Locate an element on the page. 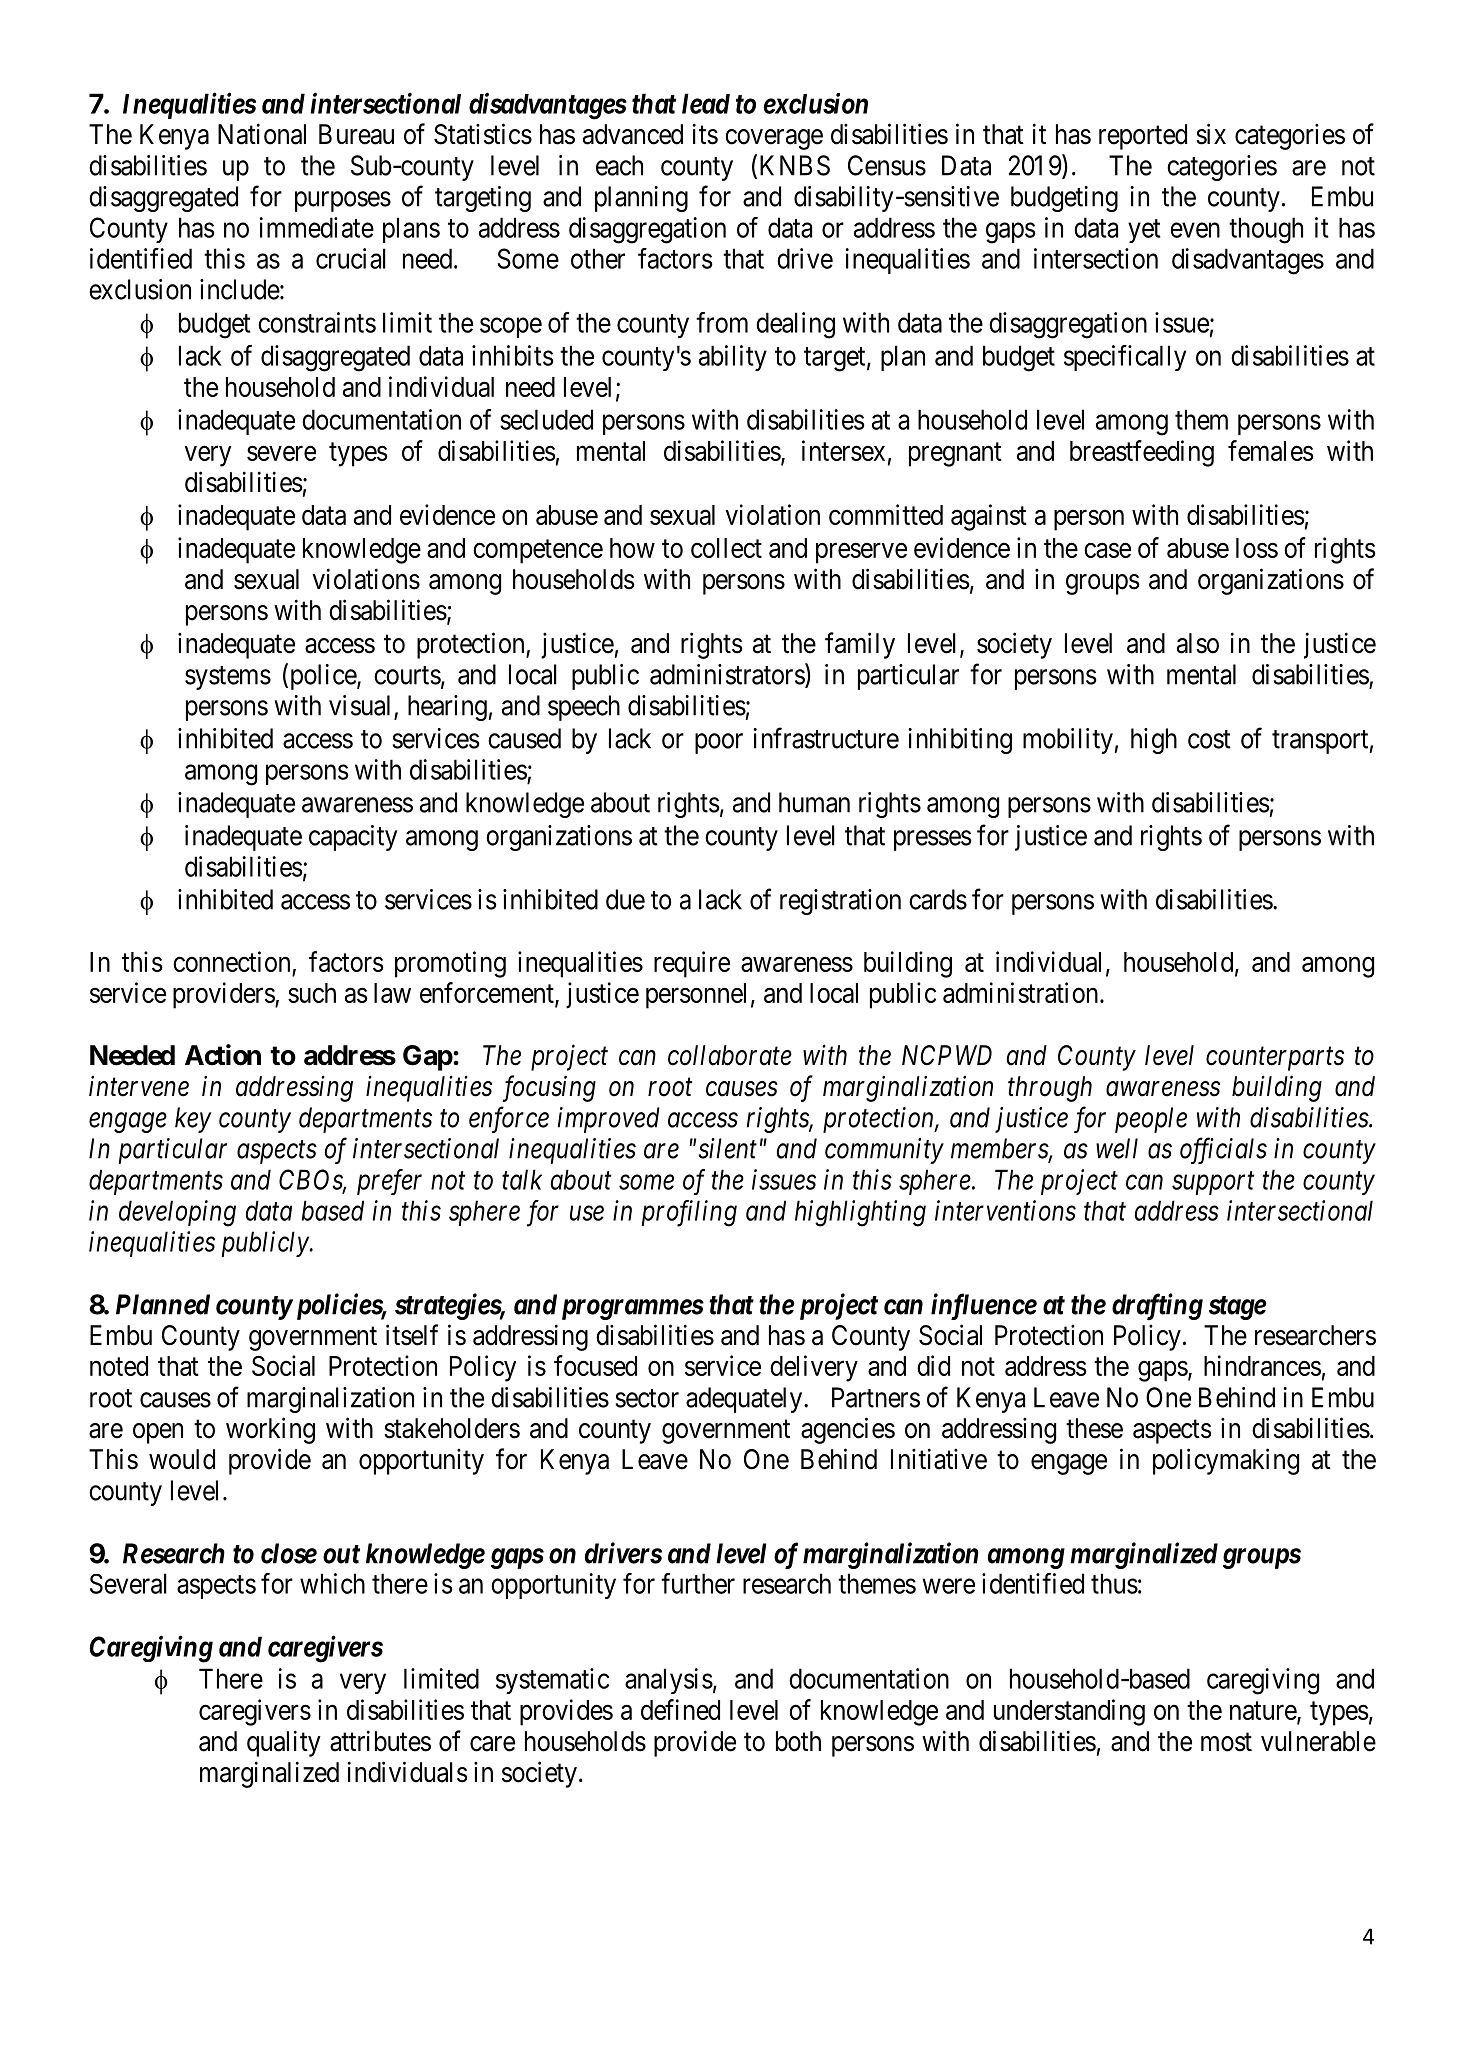 Image resolution: width=1463 pixels, height=2069 pixels. require is located at coordinates (692, 964).
